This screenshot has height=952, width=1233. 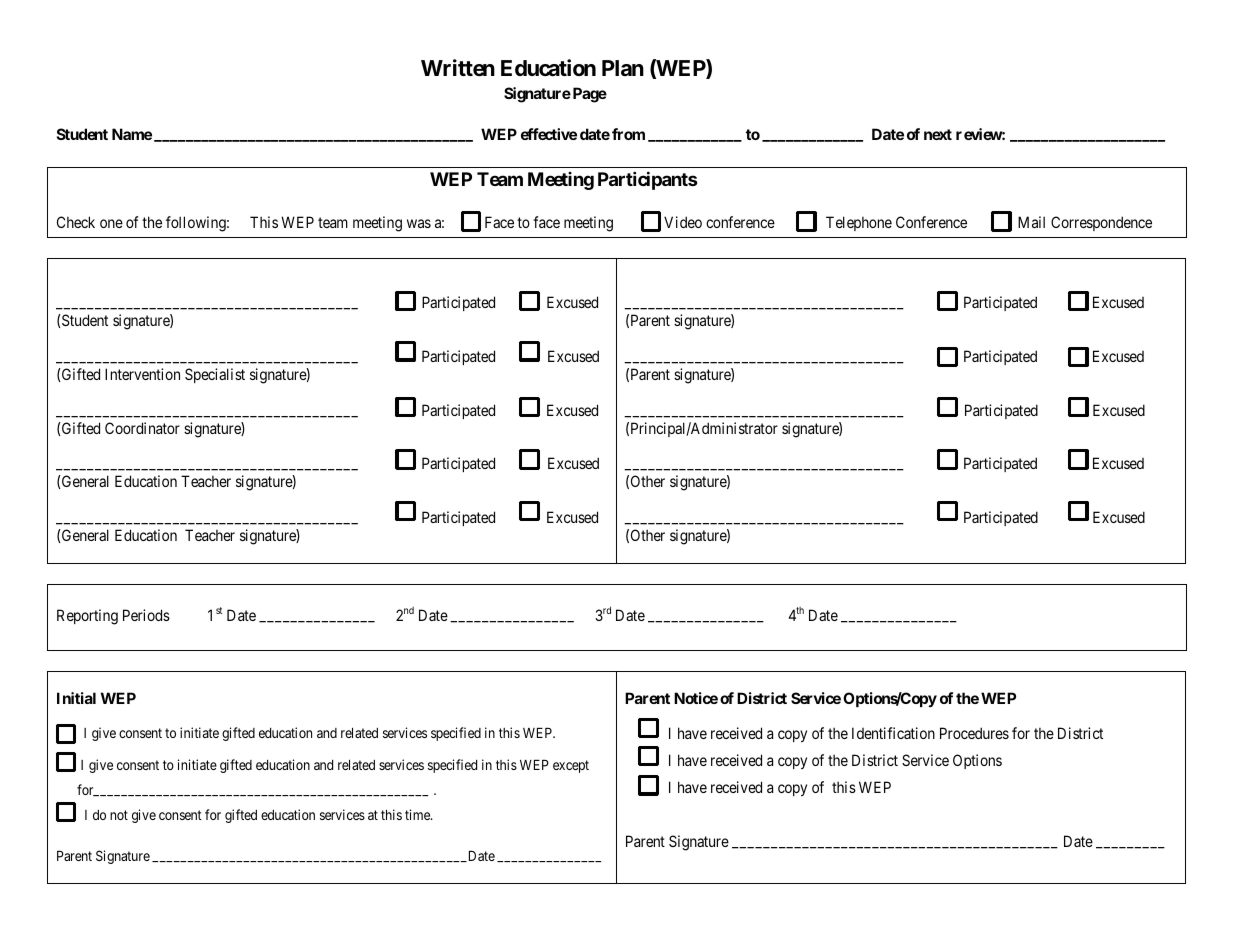 What do you see at coordinates (215, 375) in the screenshot?
I see `Specialist` at bounding box center [215, 375].
